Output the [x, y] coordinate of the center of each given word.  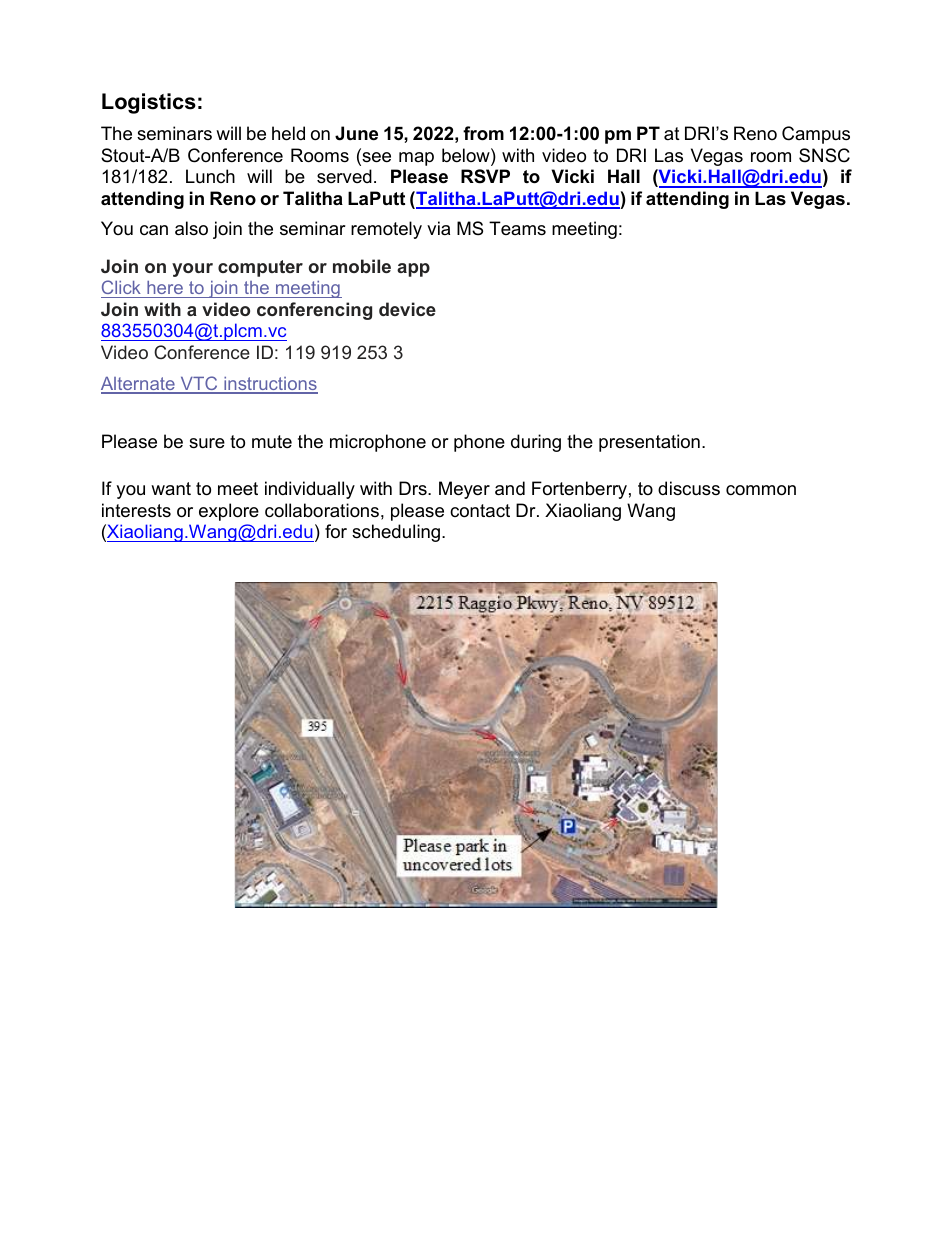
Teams [517, 228]
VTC [199, 384]
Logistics [149, 103]
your [192, 270]
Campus [816, 135]
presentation [649, 443]
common [761, 490]
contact [480, 510]
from [483, 133]
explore [229, 512]
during [536, 443]
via [438, 228]
